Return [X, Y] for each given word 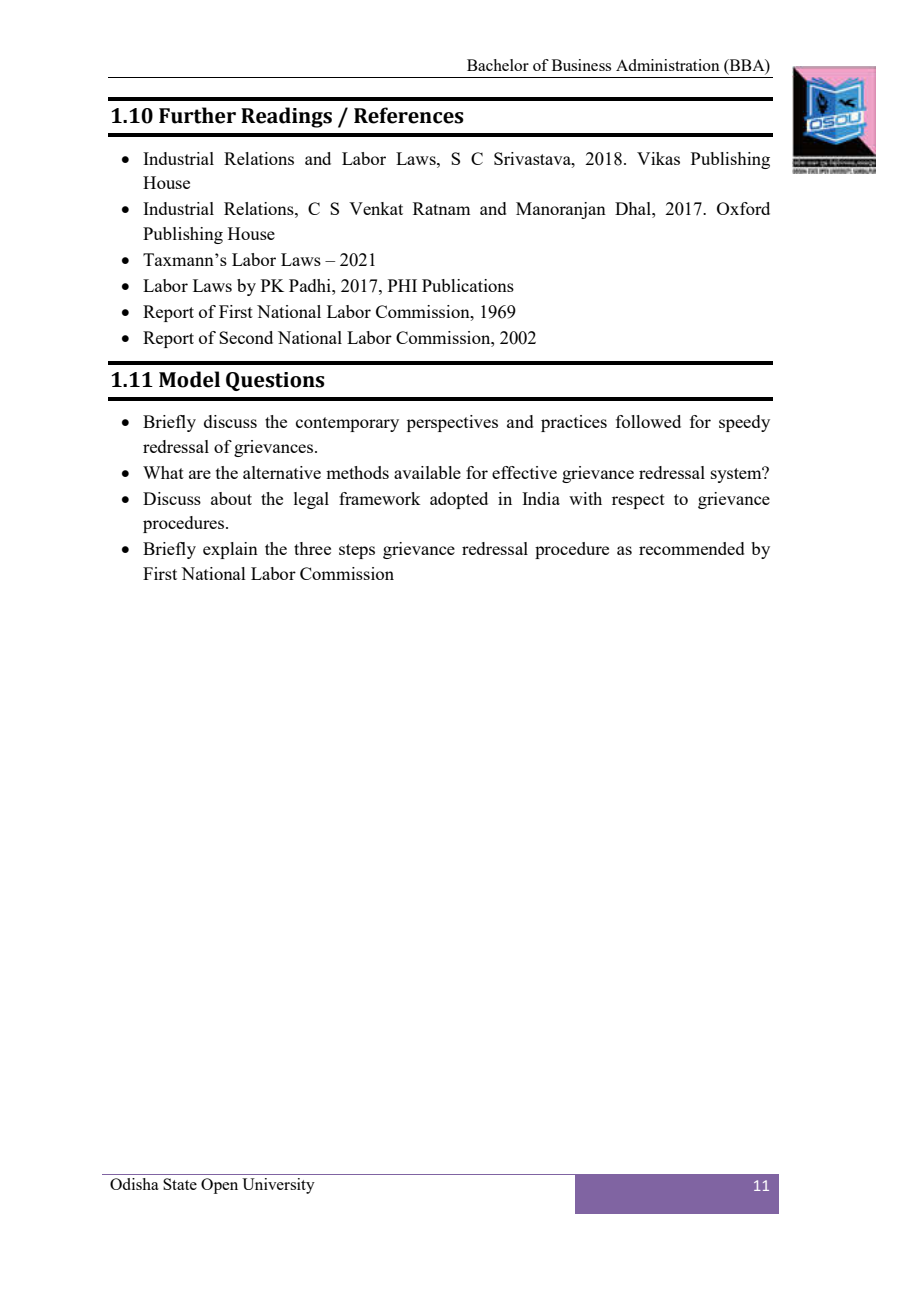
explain [230, 550]
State [180, 1184]
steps [357, 551]
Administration [668, 65]
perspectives [452, 423]
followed [648, 421]
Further [197, 115]
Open [219, 1186]
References [409, 115]
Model [189, 379]
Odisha [134, 1184]
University [278, 1186]
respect [638, 501]
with [585, 498]
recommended [692, 548]
